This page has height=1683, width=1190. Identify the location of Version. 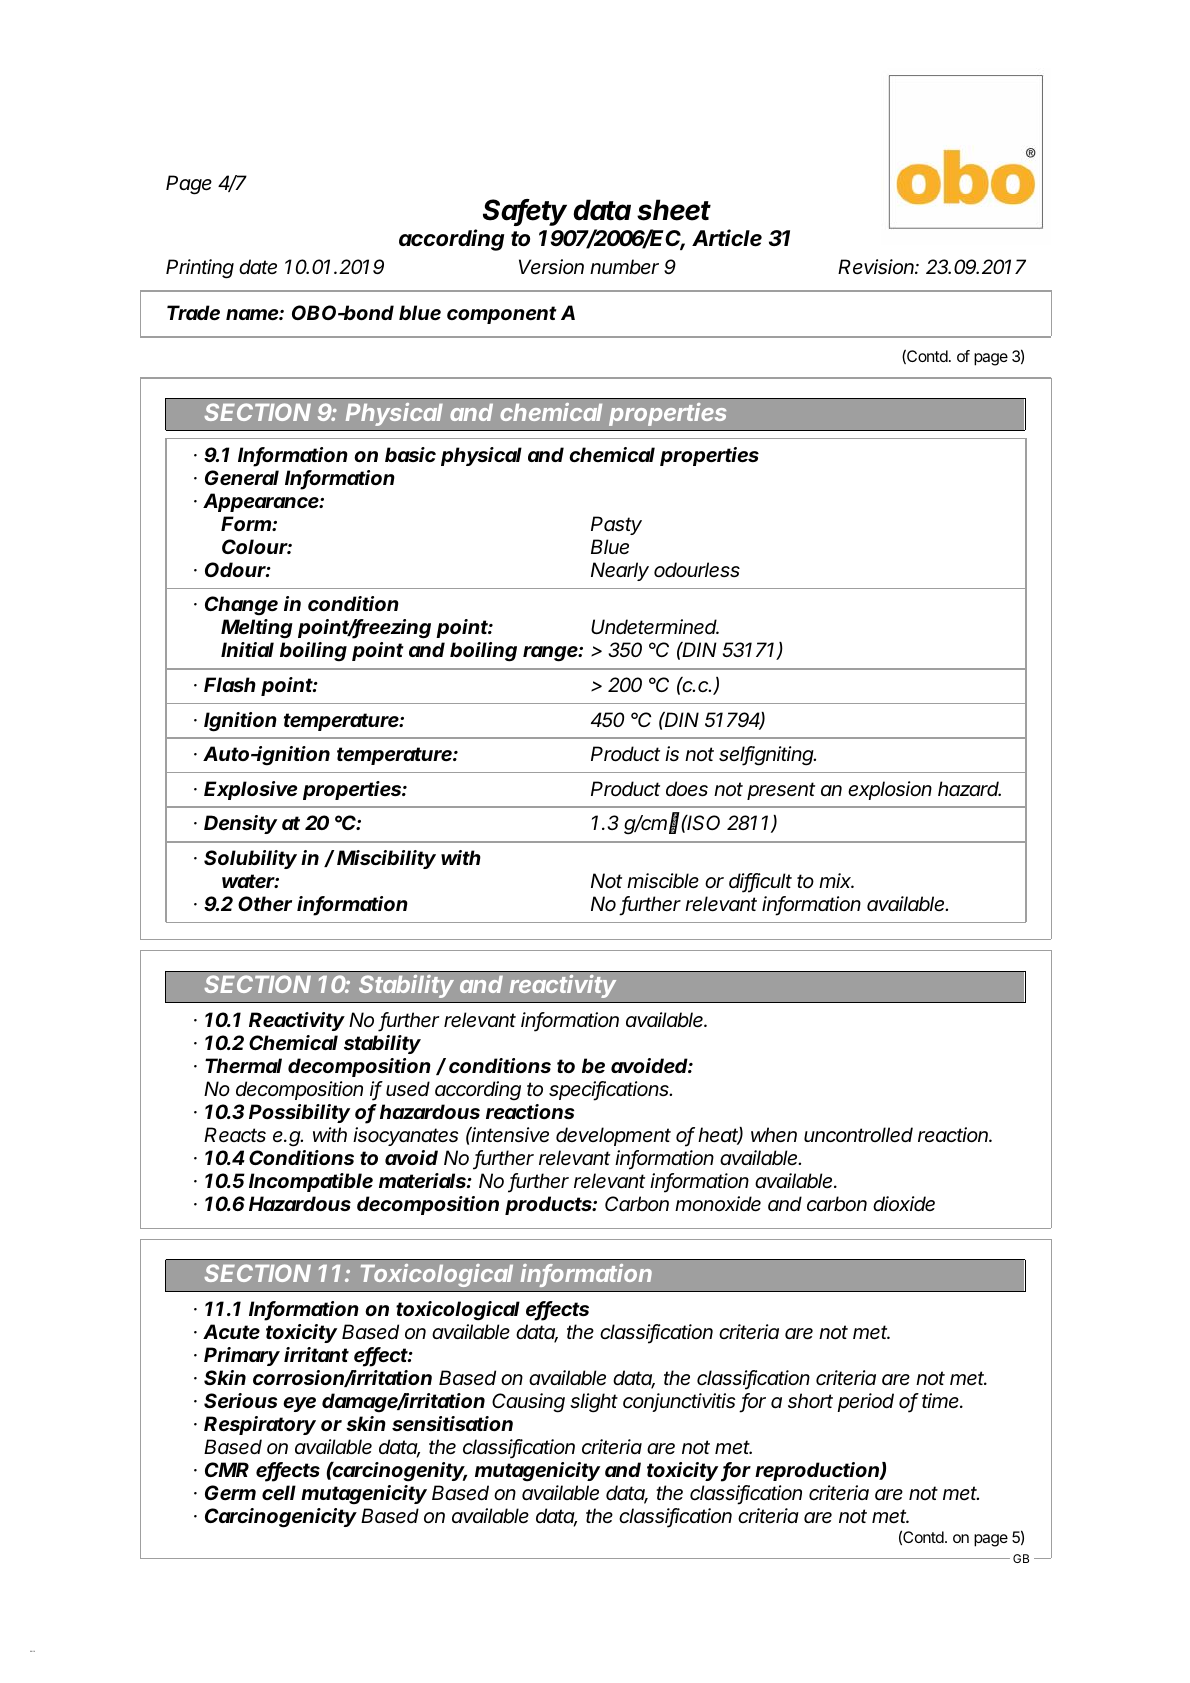
(551, 267).
